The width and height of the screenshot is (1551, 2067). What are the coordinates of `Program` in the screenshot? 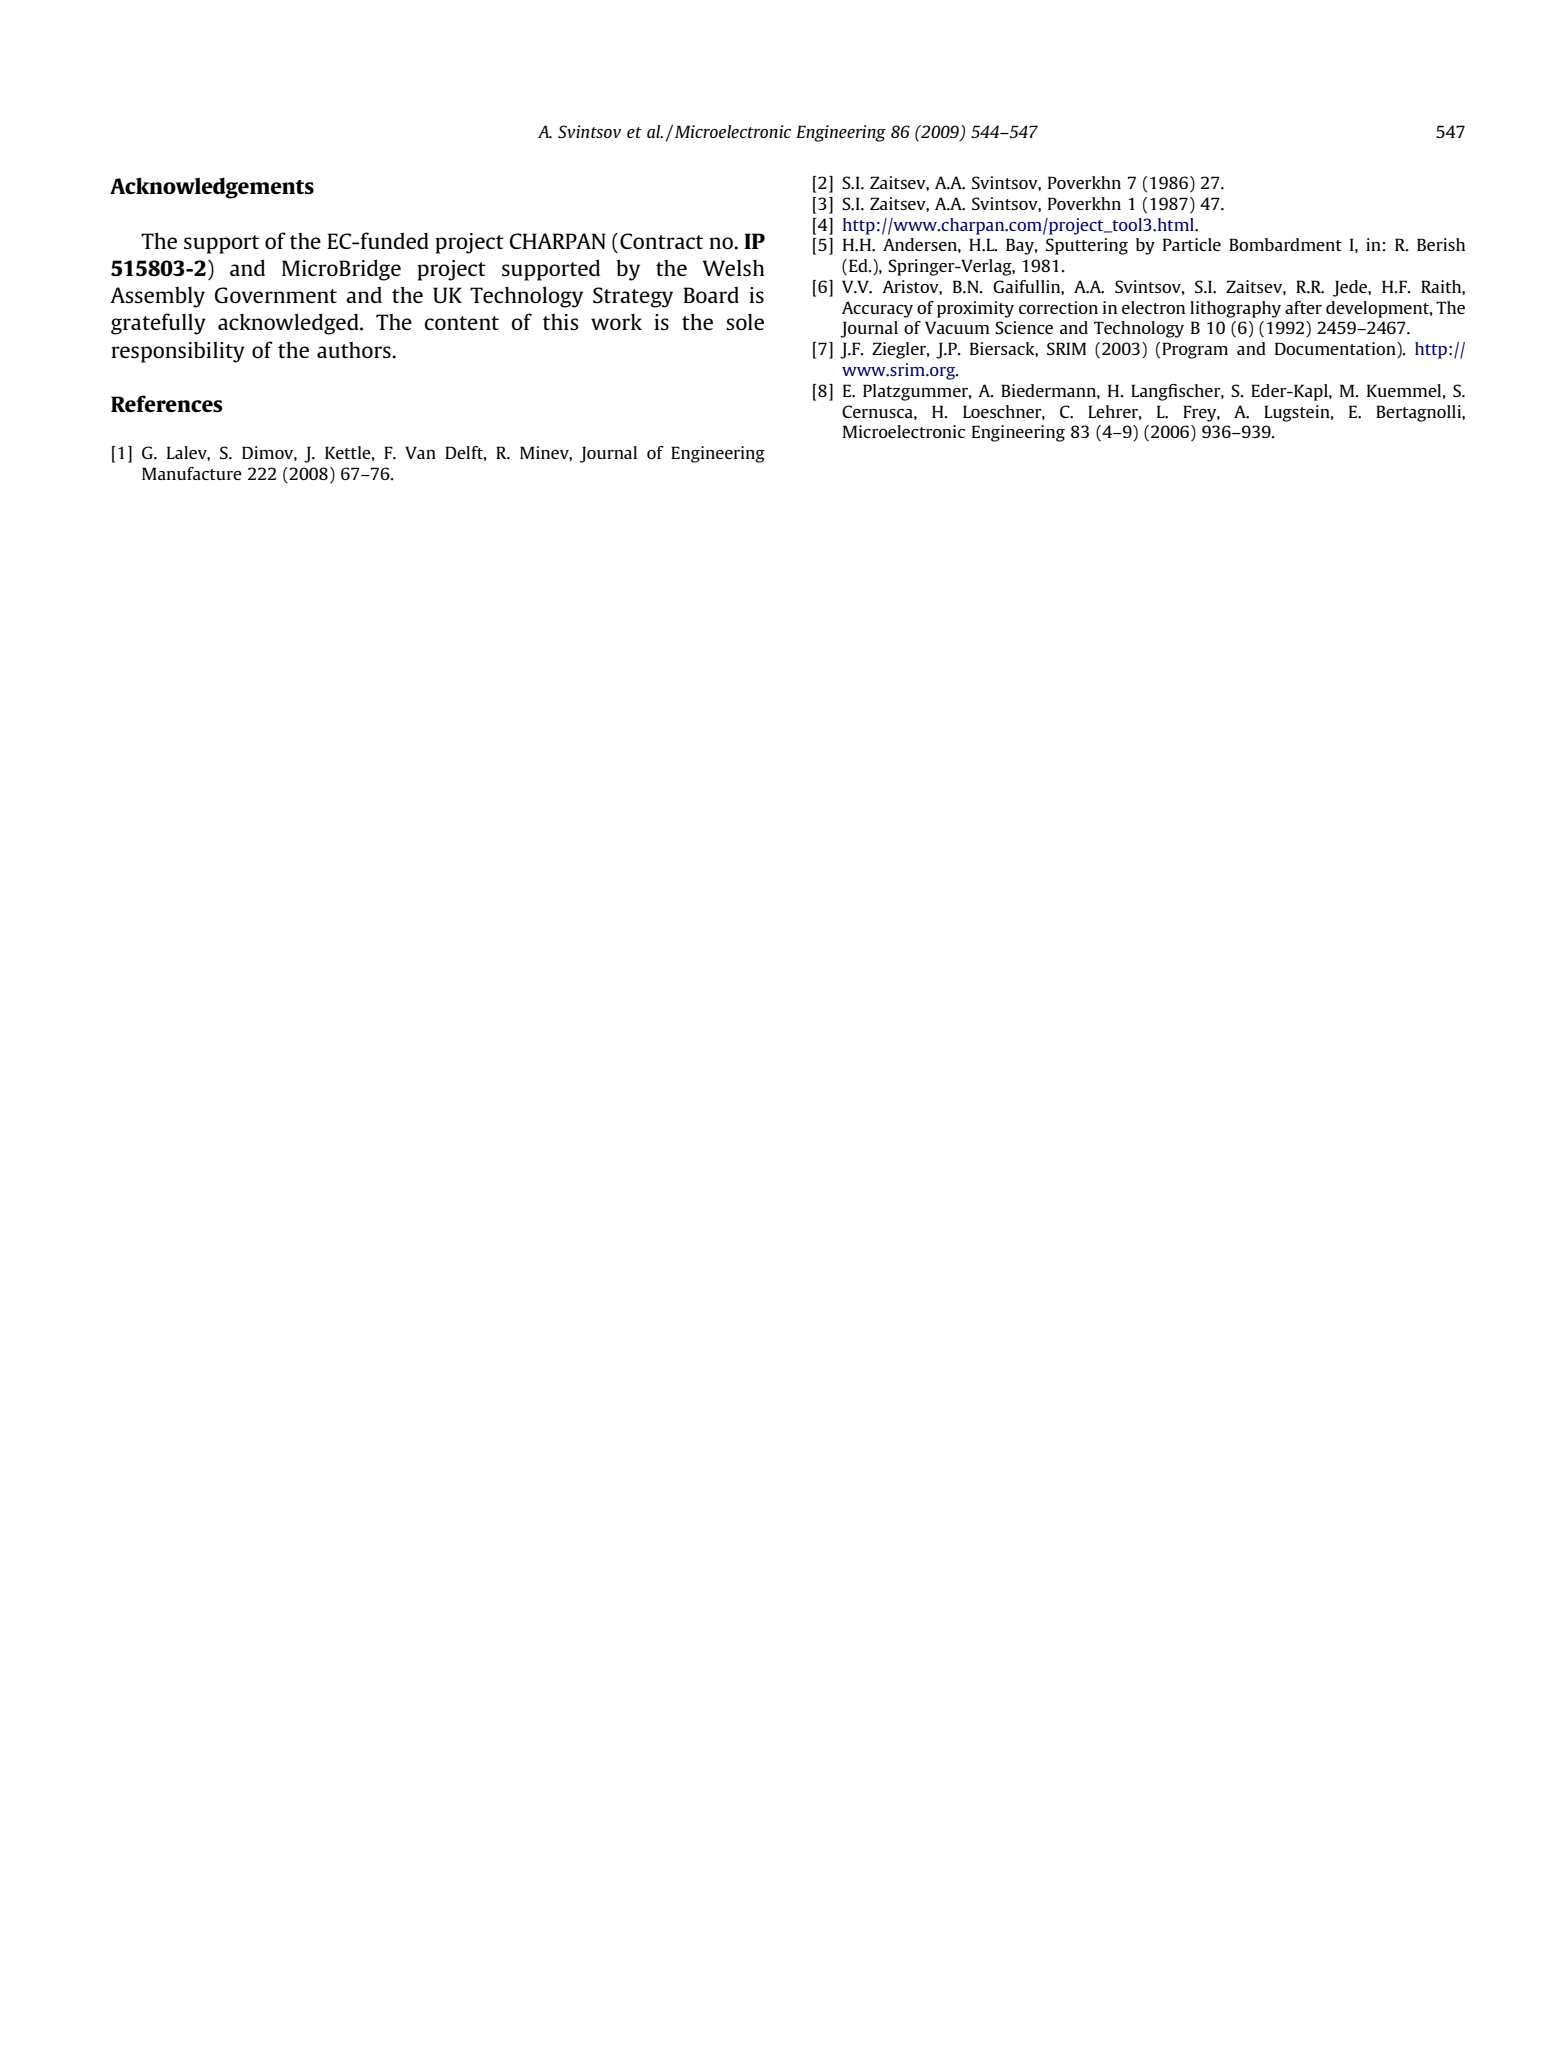 It's located at (1195, 350).
